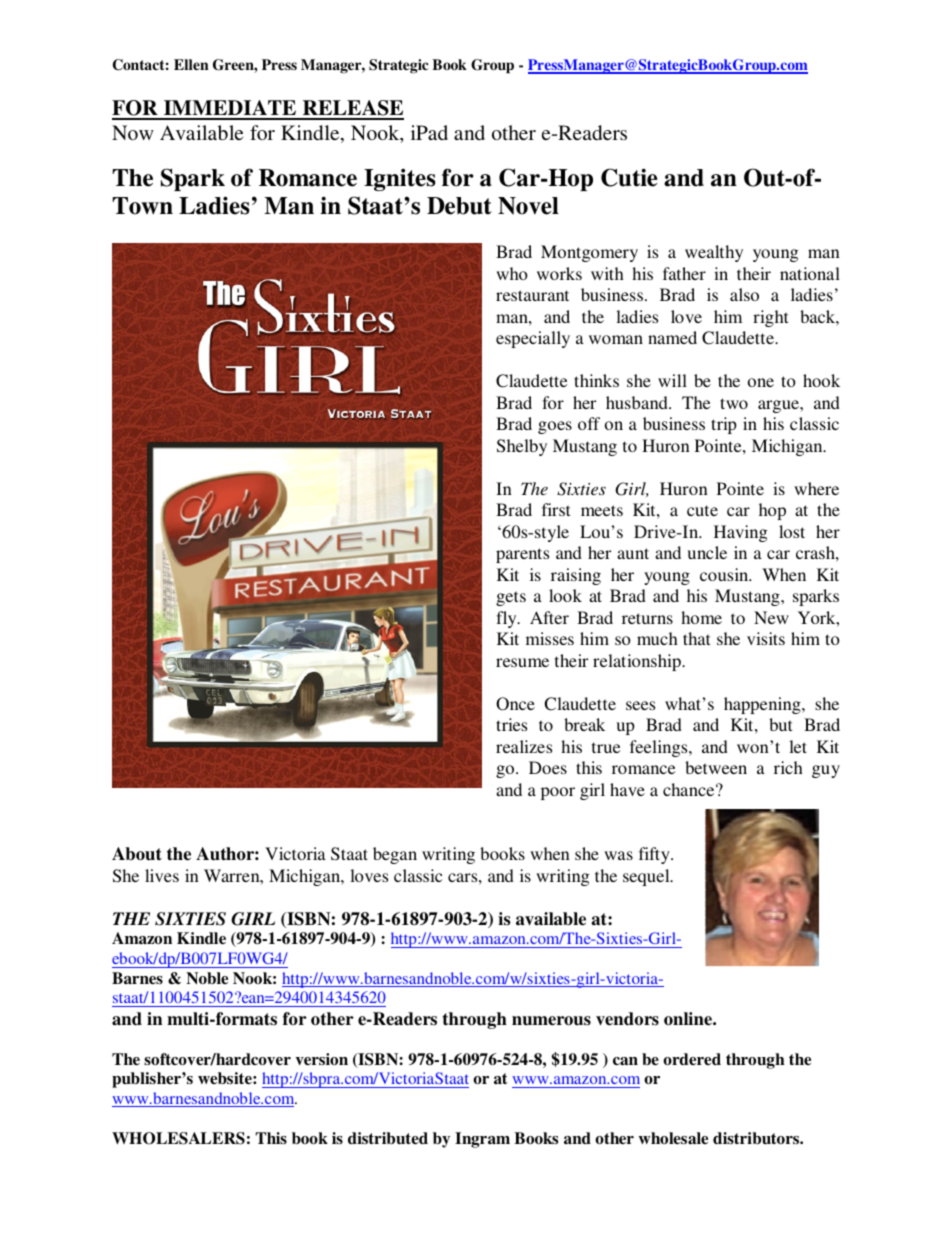 The image size is (952, 1233). What do you see at coordinates (137, 854) in the document?
I see `About` at bounding box center [137, 854].
